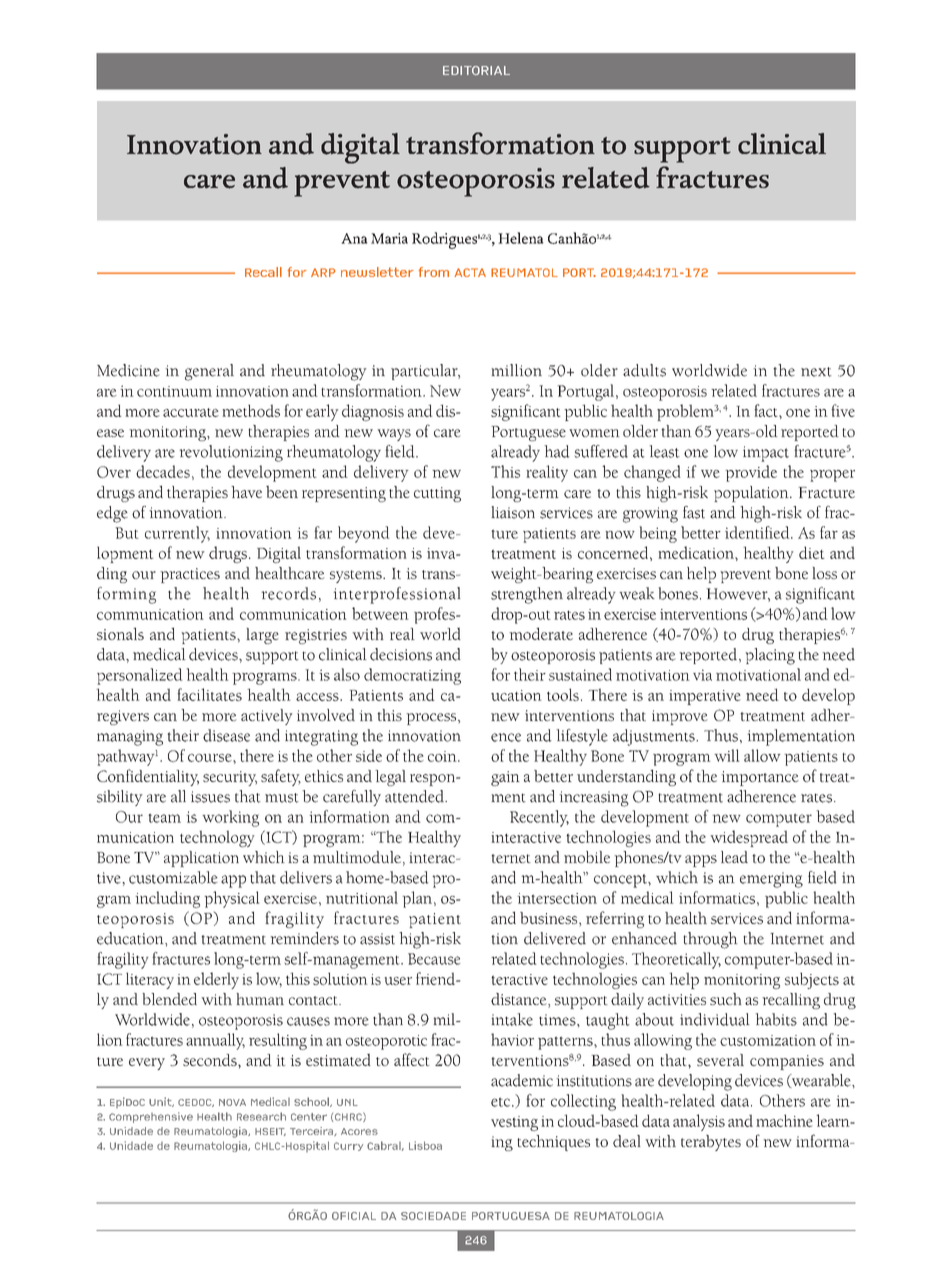 The image size is (952, 1288). I want to click on Unit, so click(161, 1102).
